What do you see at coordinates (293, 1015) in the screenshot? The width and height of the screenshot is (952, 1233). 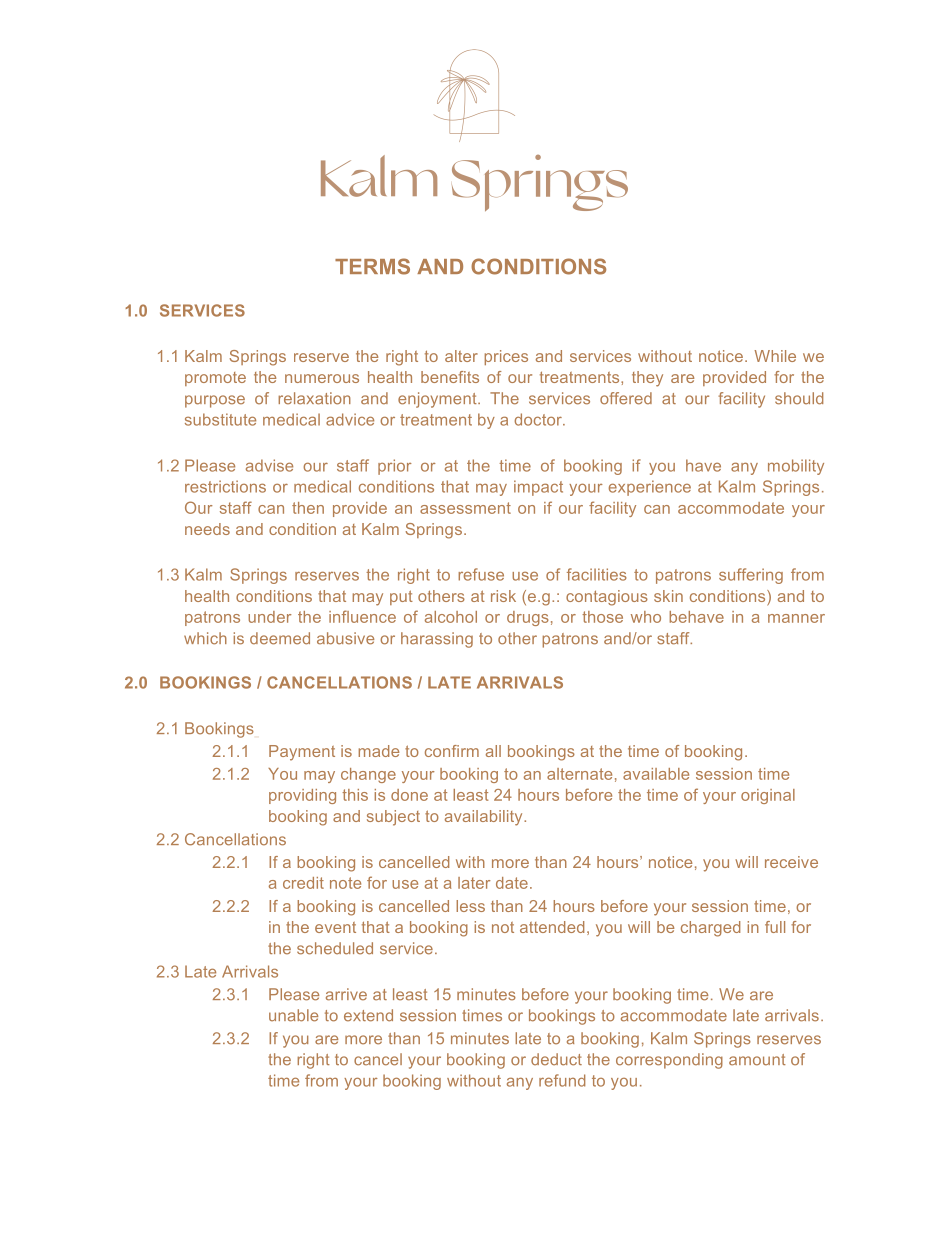 I see `unable` at bounding box center [293, 1015].
